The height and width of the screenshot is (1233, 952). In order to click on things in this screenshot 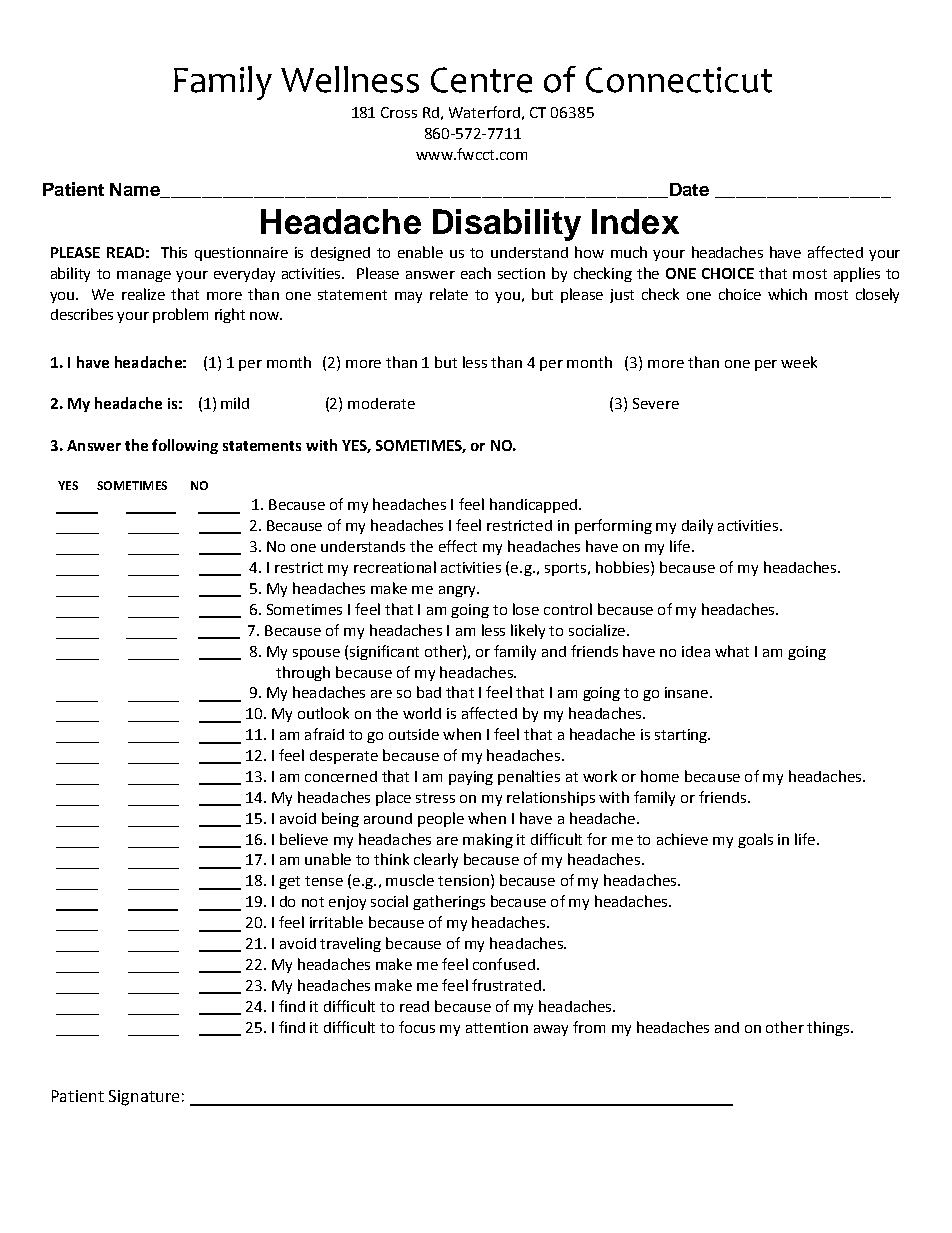, I will do `click(829, 1028)`.
